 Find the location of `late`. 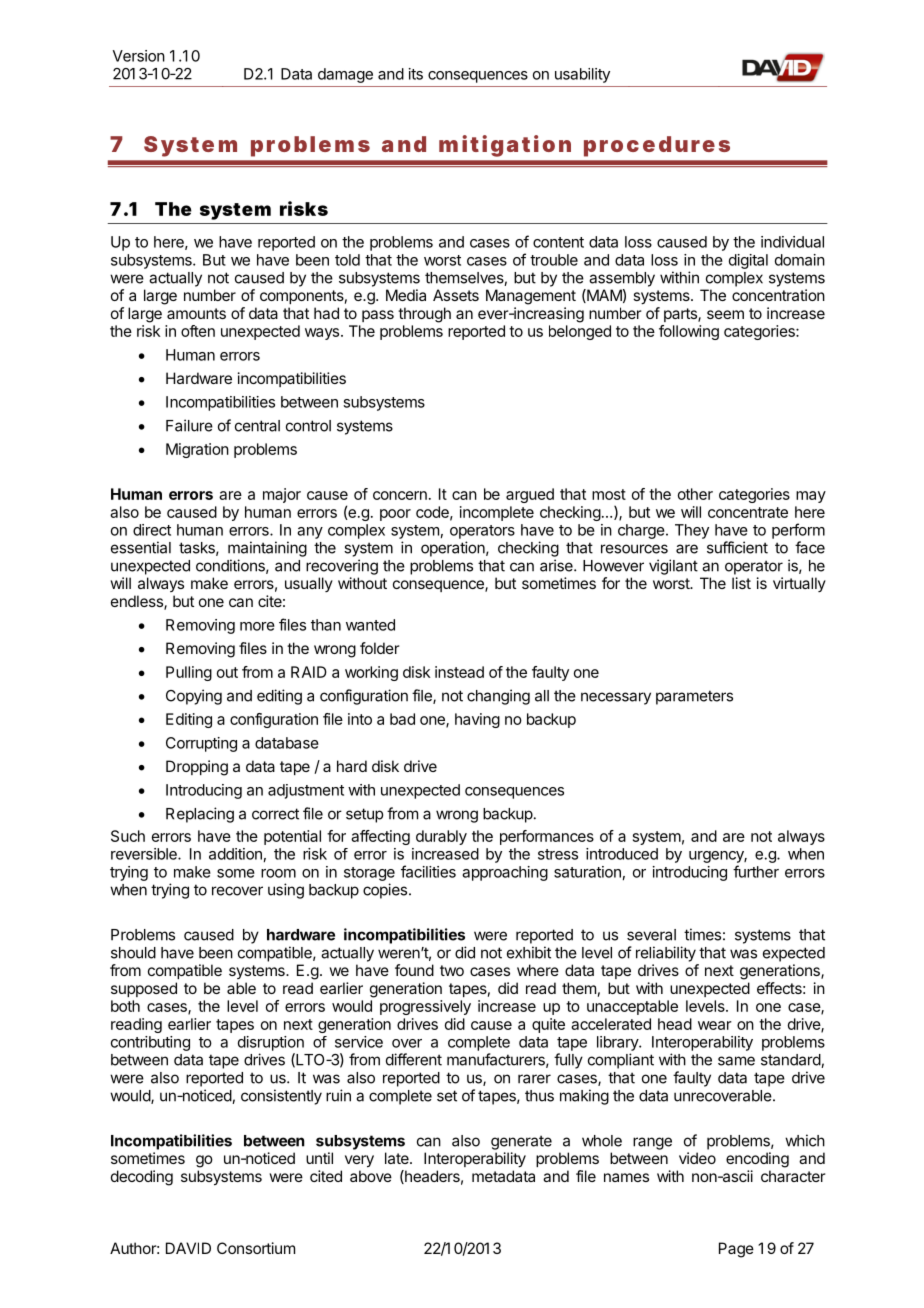

late is located at coordinates (398, 1158).
